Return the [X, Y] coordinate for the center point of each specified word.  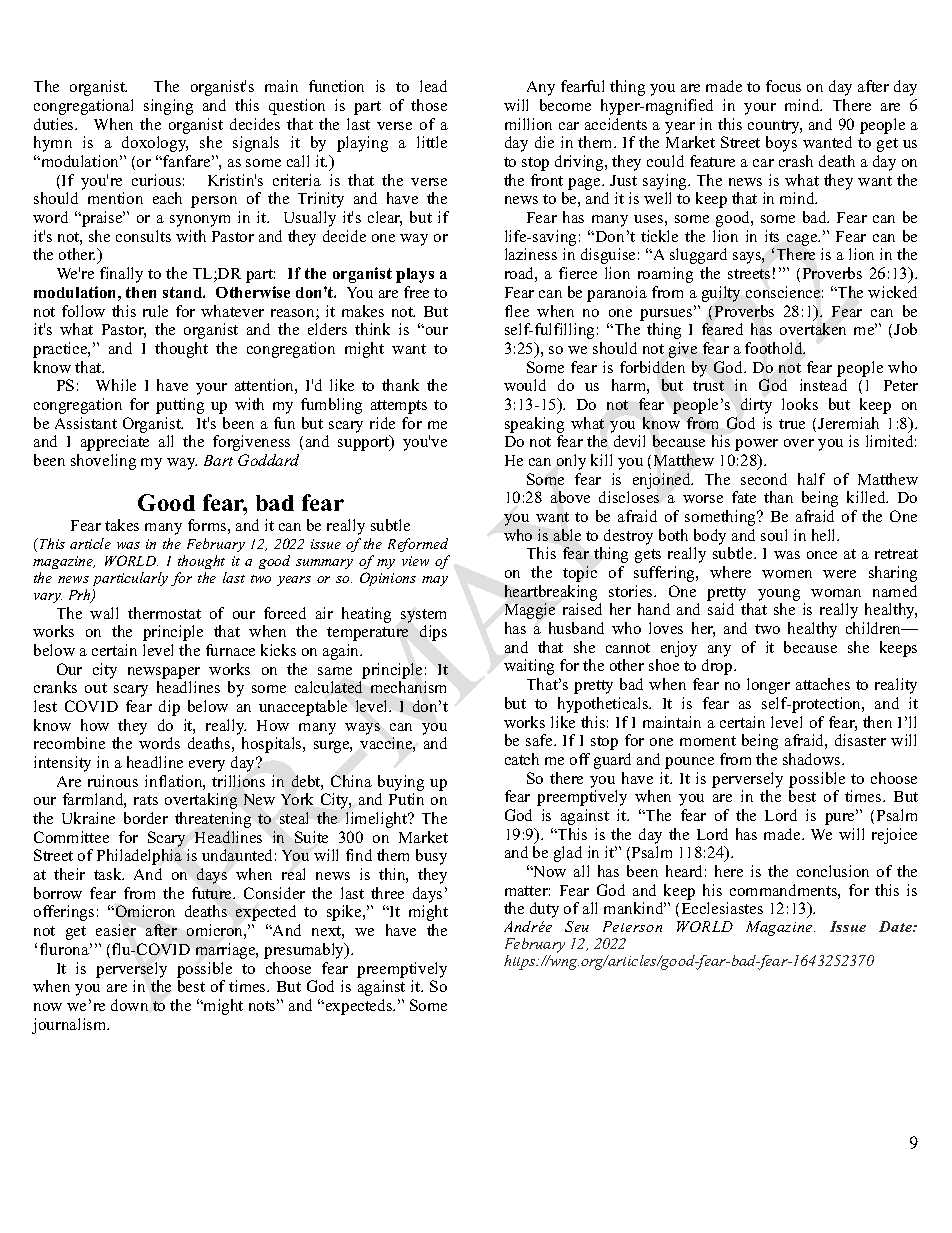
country [775, 127]
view [415, 561]
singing [168, 107]
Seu [577, 926]
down [129, 1005]
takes [122, 525]
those [429, 105]
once [822, 555]
